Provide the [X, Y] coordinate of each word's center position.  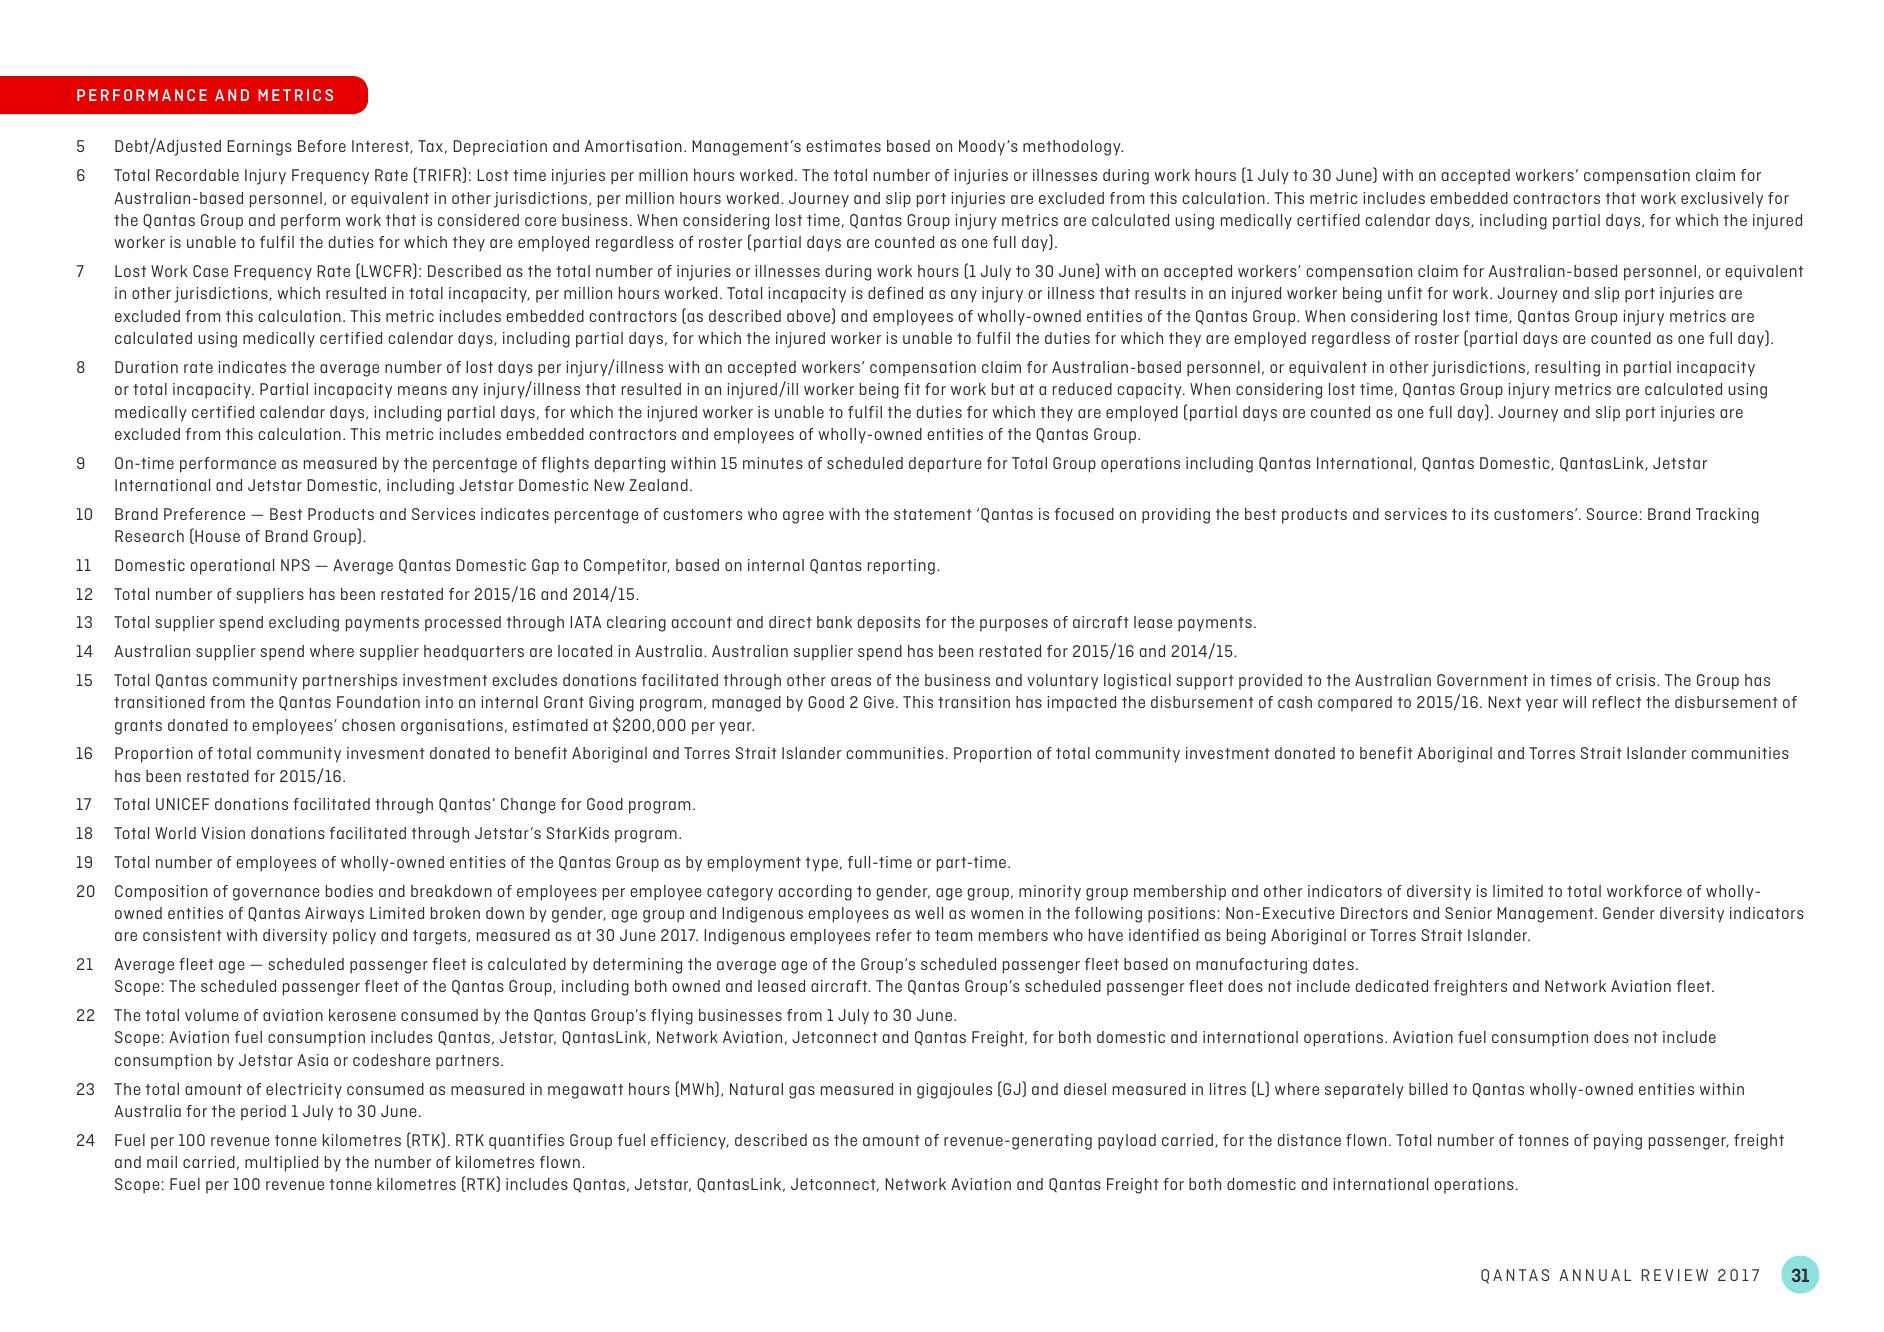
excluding [304, 624]
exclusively [1722, 200]
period [263, 1113]
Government [1482, 680]
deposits [889, 624]
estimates [843, 146]
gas [802, 1092]
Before [322, 146]
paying [1618, 1142]
